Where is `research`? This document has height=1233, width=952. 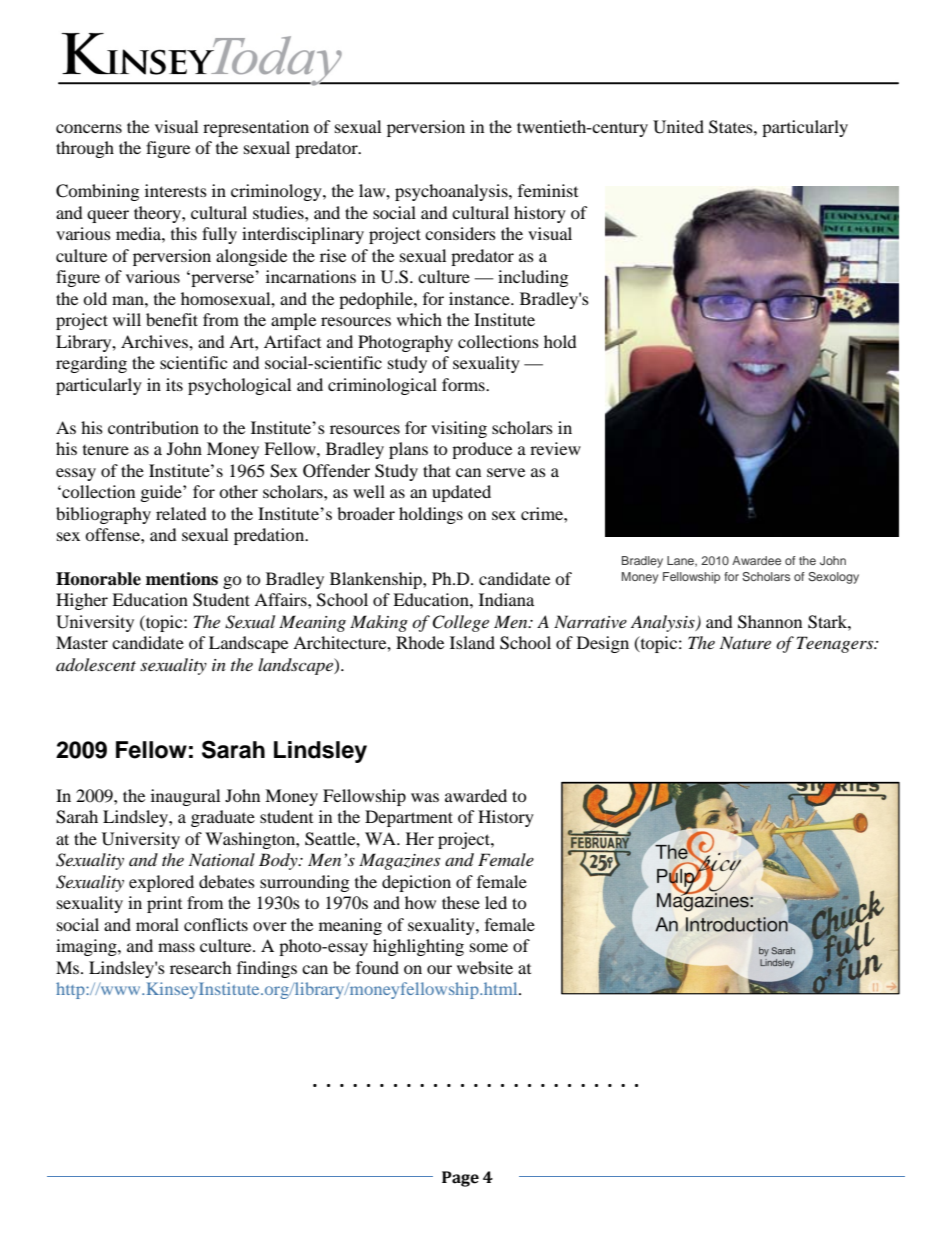 research is located at coordinates (201, 967).
